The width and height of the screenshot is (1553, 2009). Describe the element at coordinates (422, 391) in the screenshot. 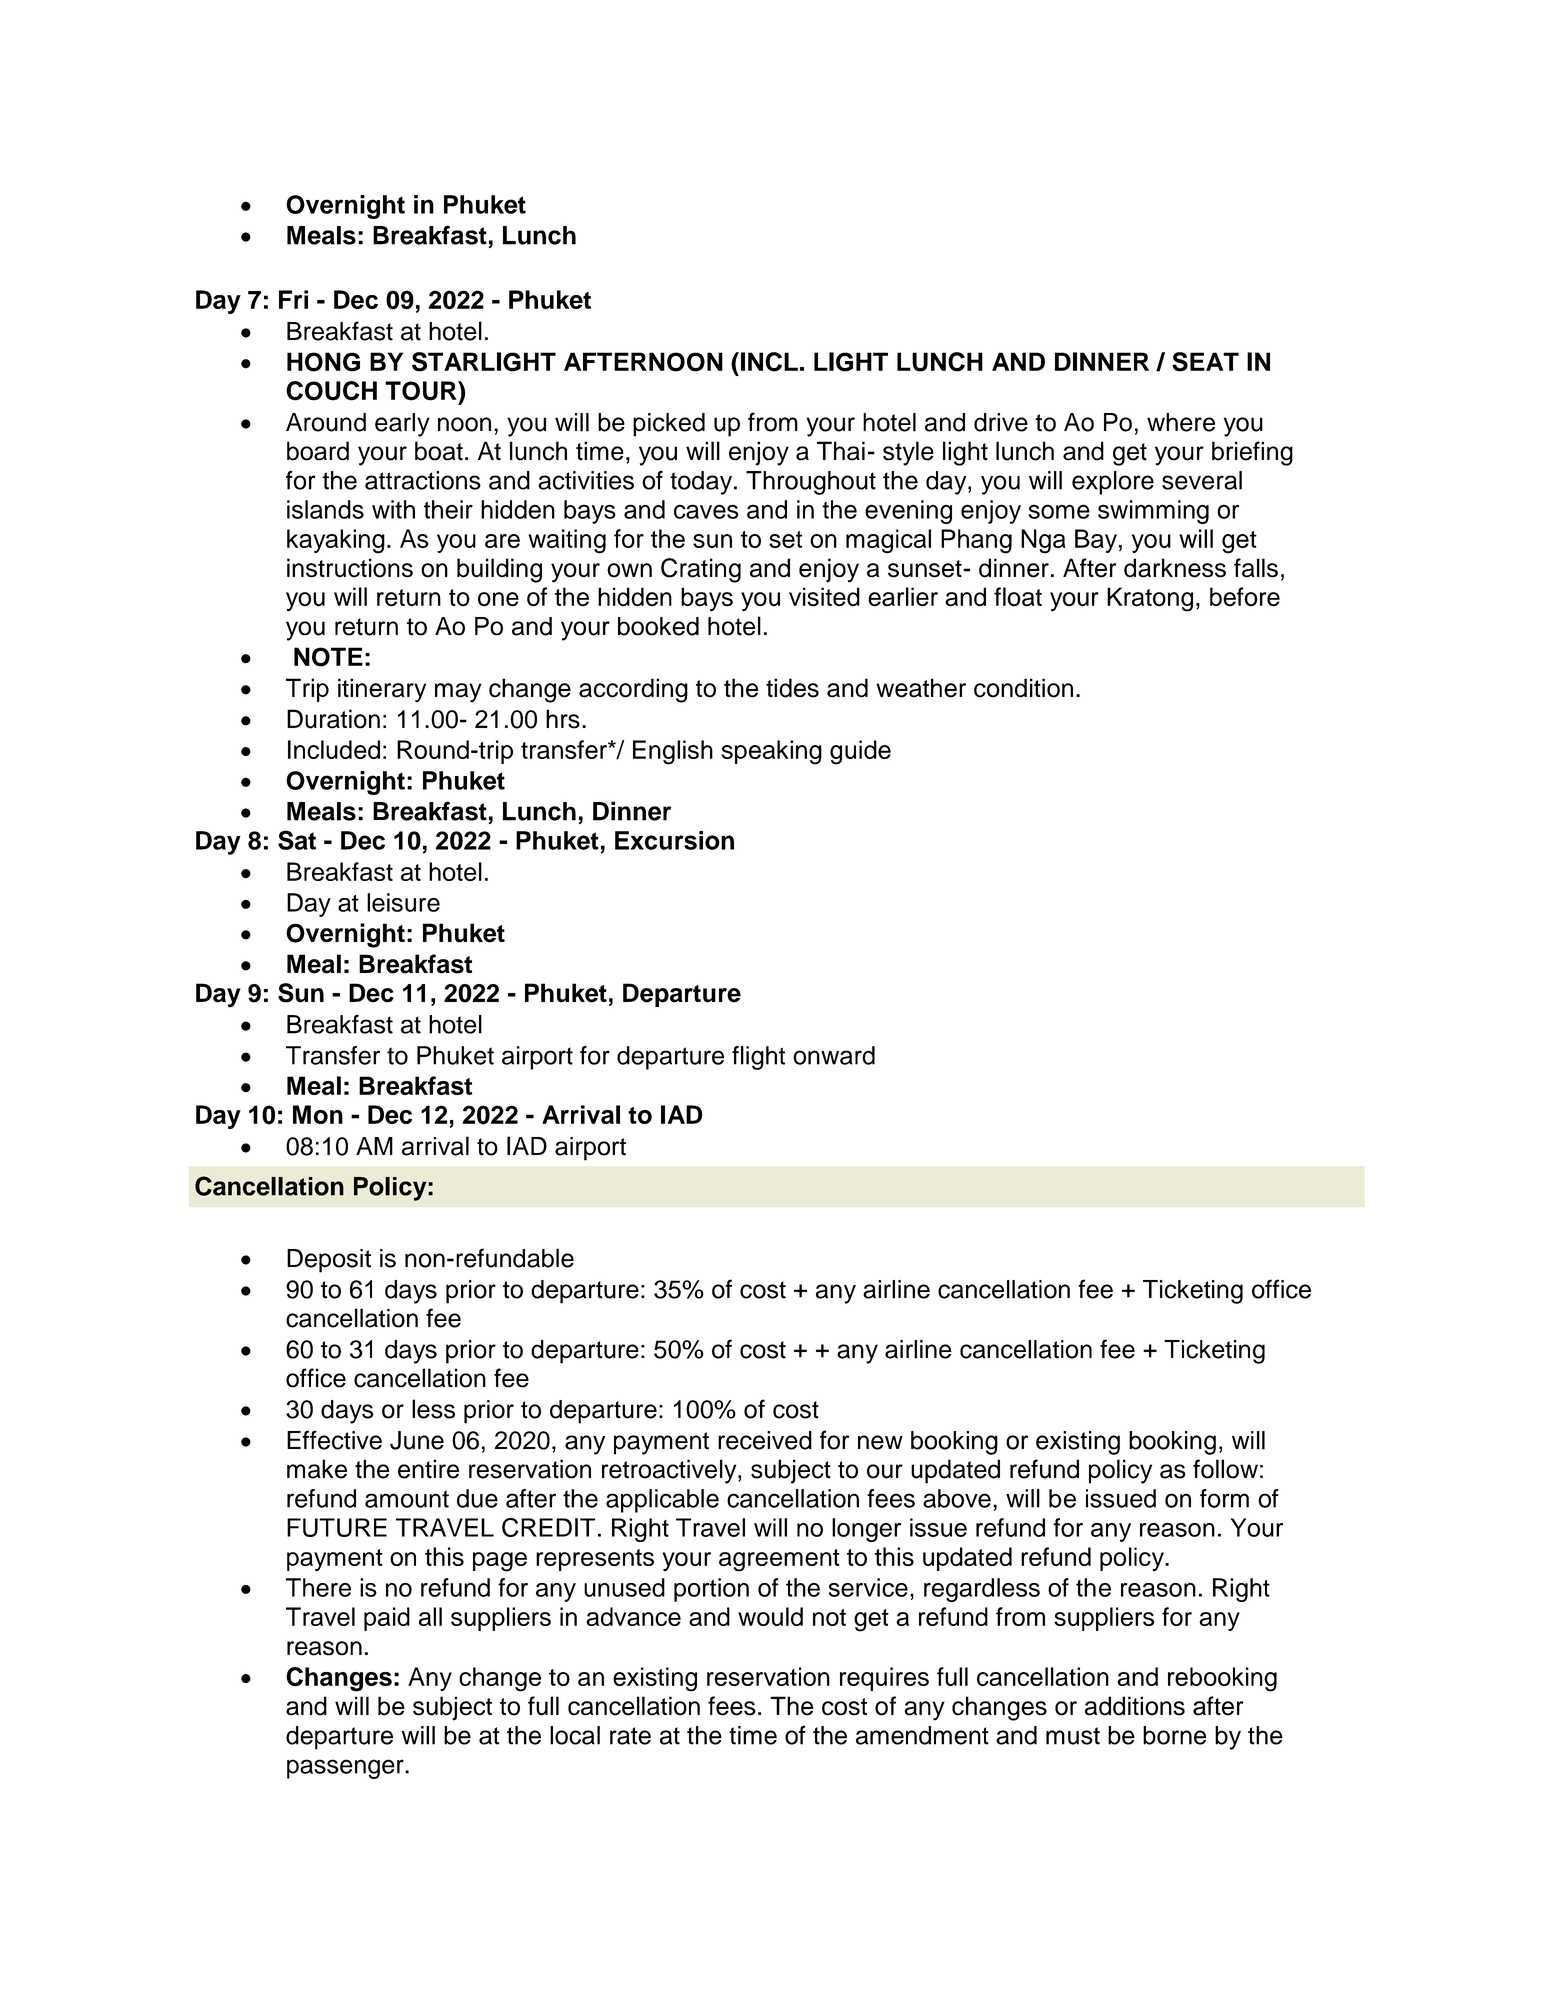

I see `TOUR` at that location.
